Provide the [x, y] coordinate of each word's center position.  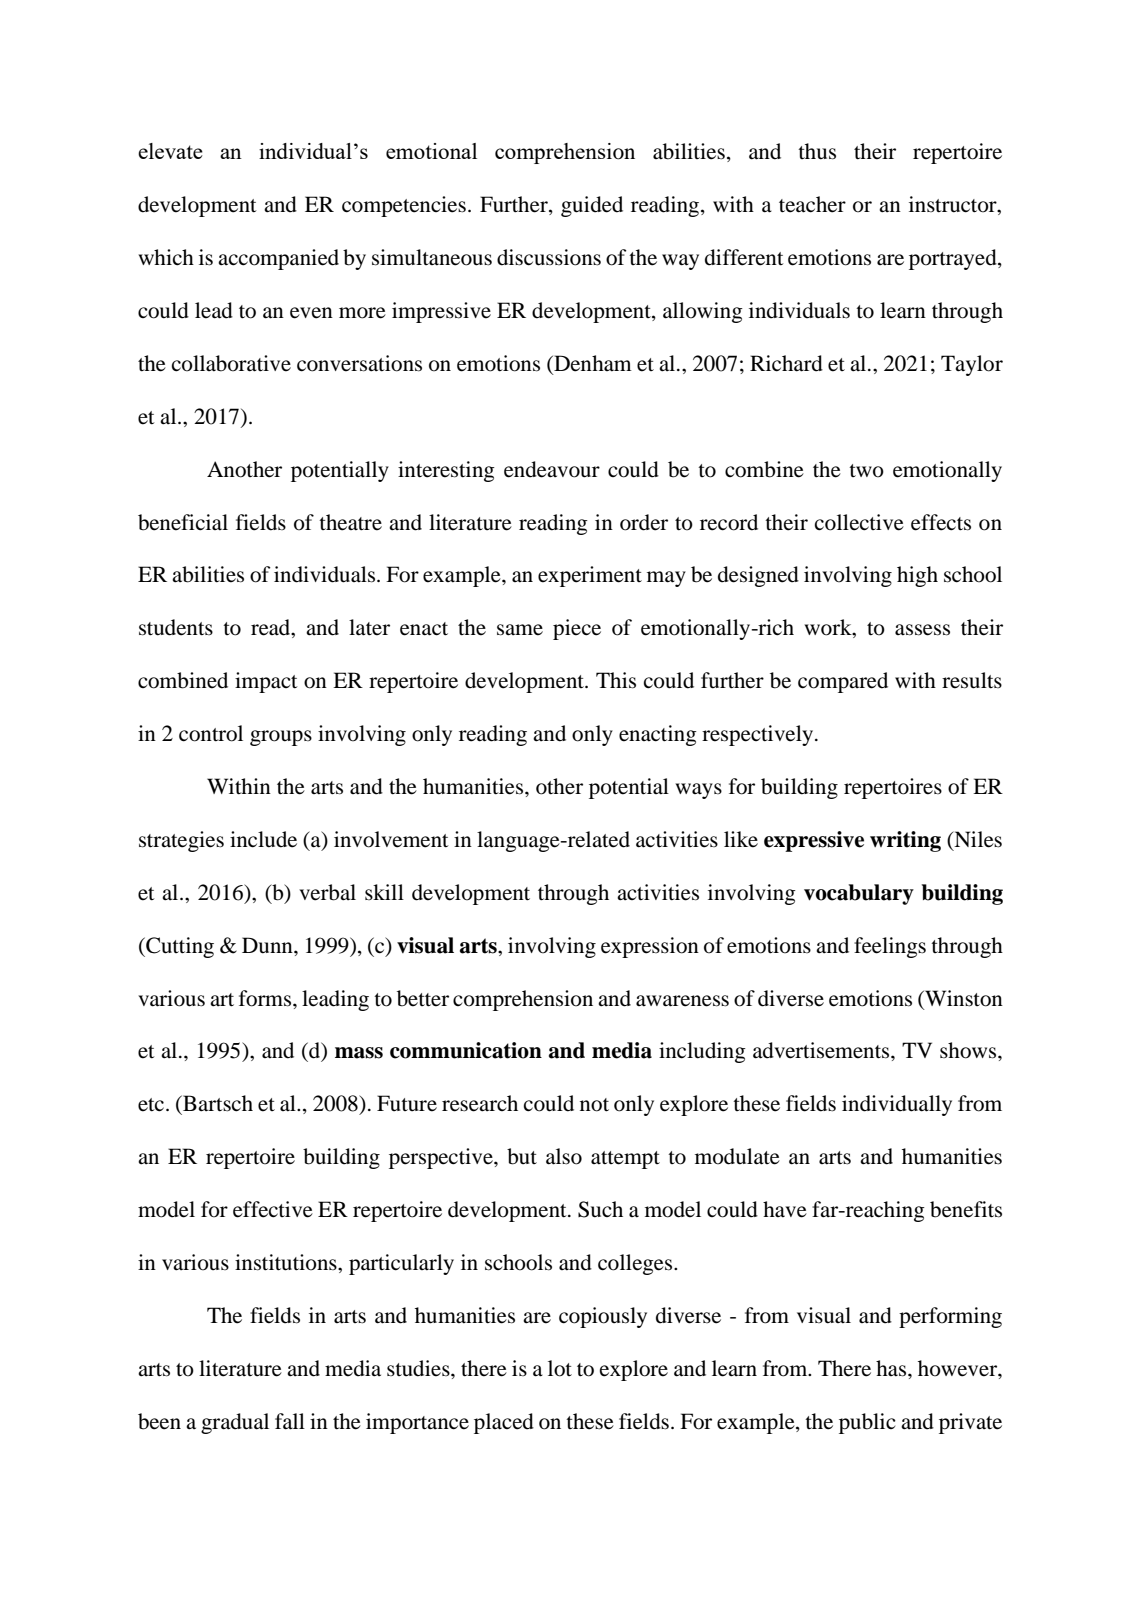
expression [650, 947]
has [892, 1368]
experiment [590, 576]
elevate [170, 151]
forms [266, 998]
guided [592, 206]
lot [560, 1368]
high [917, 576]
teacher [812, 204]
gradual [235, 1423]
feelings [890, 947]
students [176, 627]
